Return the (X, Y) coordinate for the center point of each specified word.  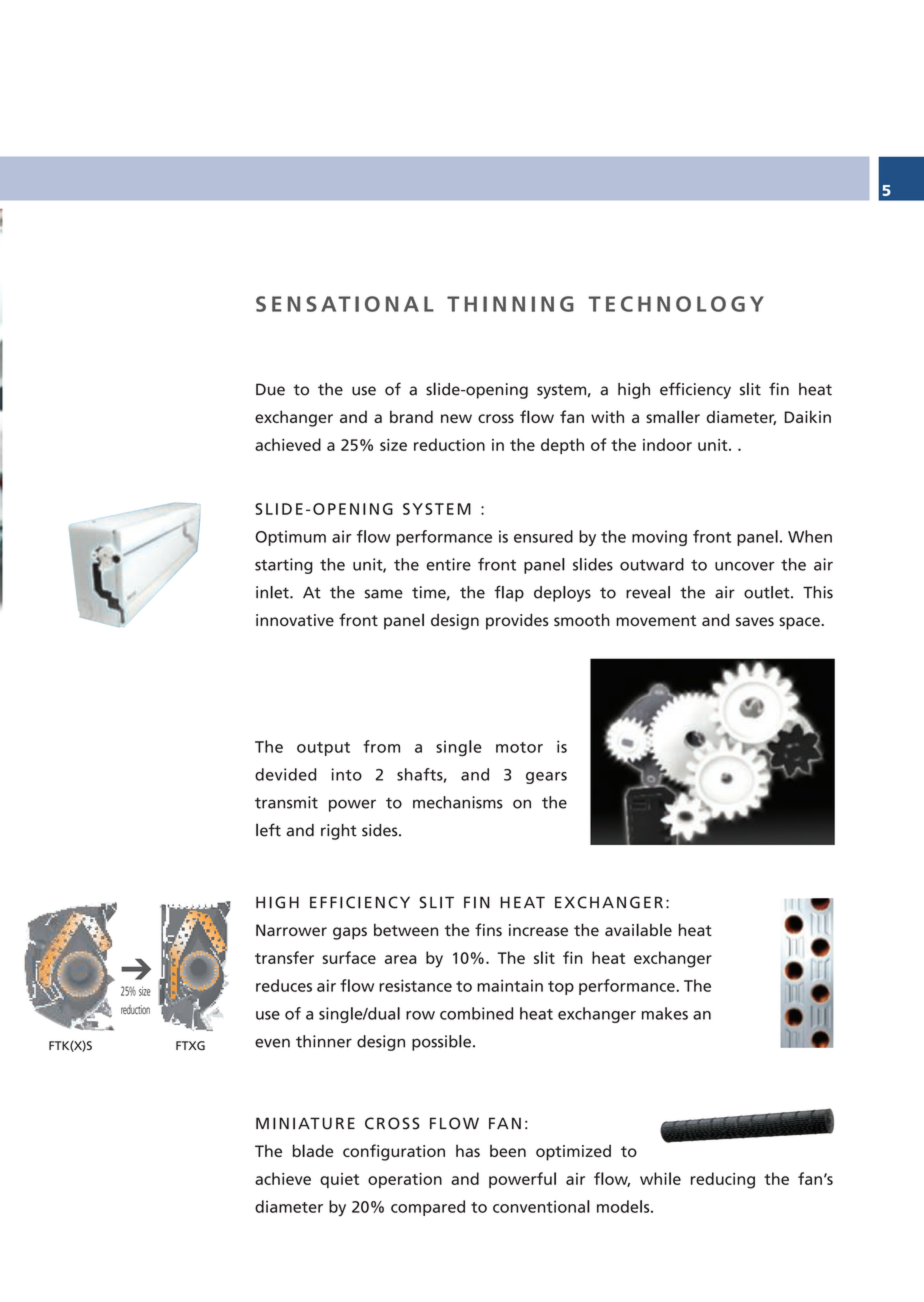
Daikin (808, 416)
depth (562, 446)
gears (546, 778)
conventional (541, 1206)
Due (270, 389)
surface (349, 957)
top (561, 988)
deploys (562, 594)
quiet (339, 1180)
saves (755, 621)
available (638, 929)
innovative (295, 620)
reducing (723, 1180)
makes (665, 1013)
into (346, 774)
